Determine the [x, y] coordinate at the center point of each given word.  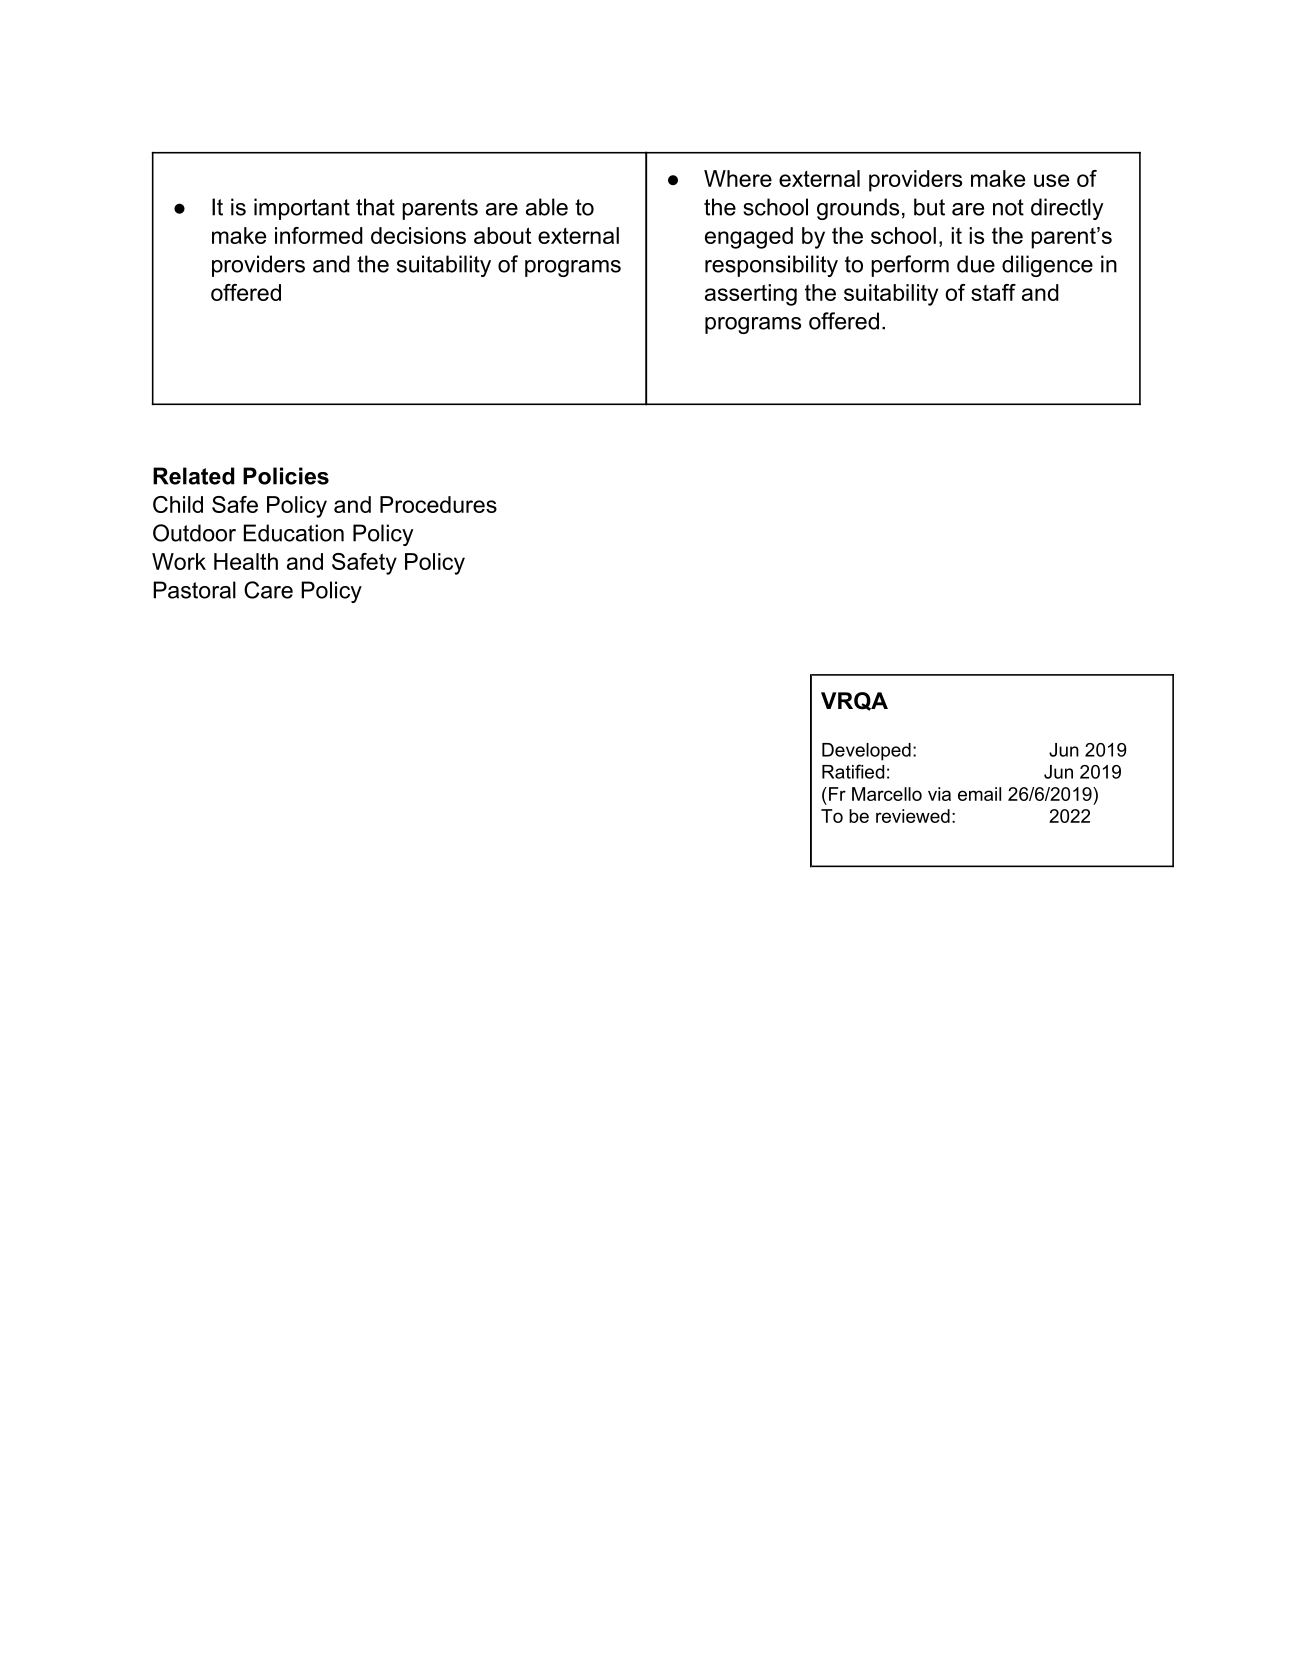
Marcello [887, 794]
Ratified [853, 771]
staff [993, 292]
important [302, 209]
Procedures [438, 504]
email [979, 794]
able [547, 207]
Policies [286, 476]
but [929, 207]
